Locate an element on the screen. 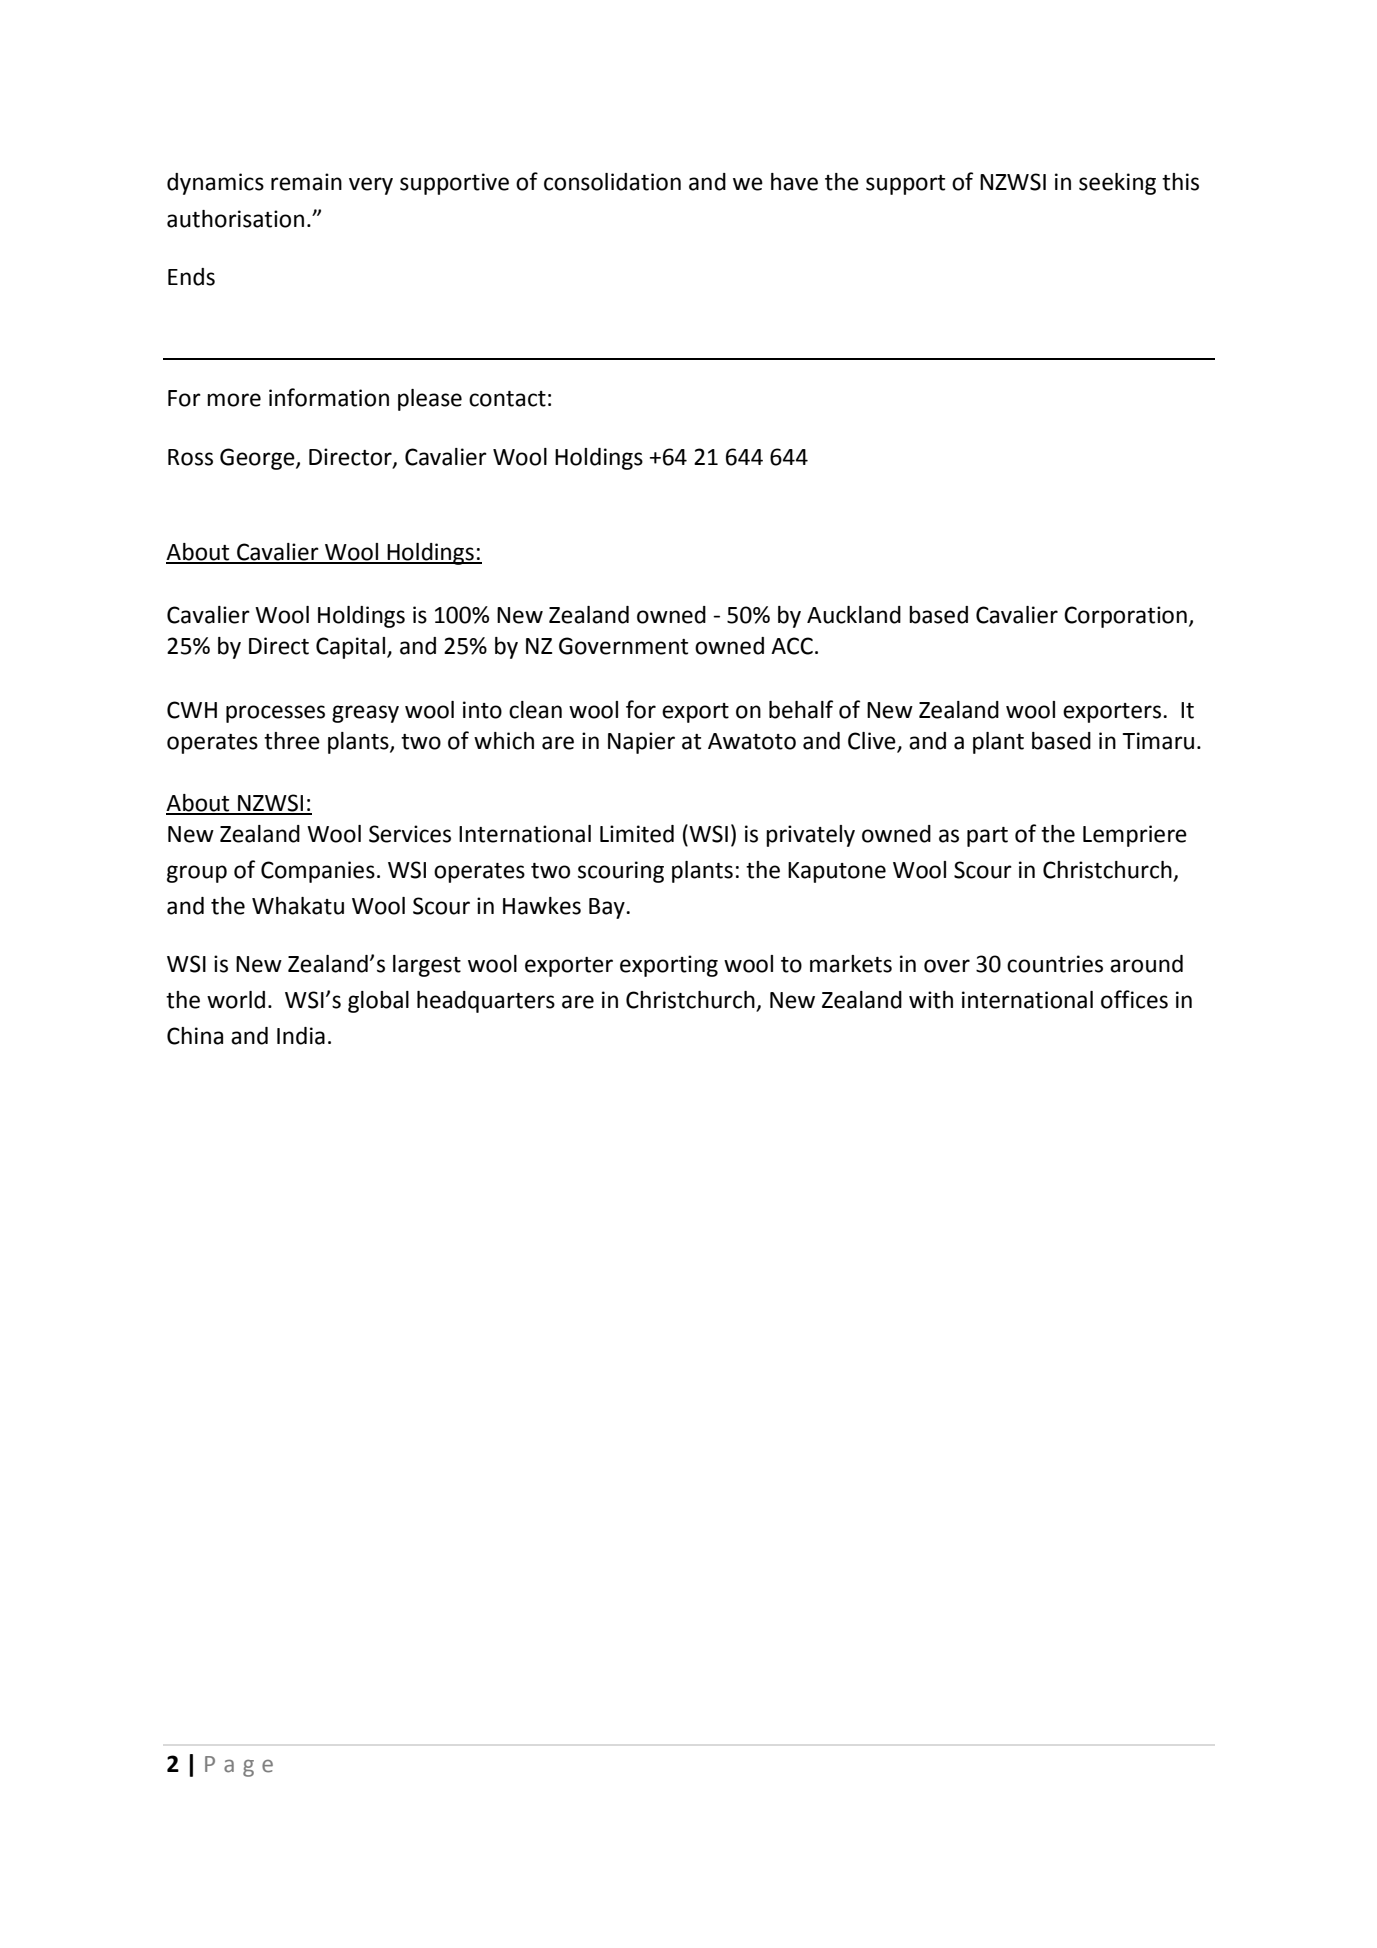 Image resolution: width=1377 pixels, height=1948 pixels. offices is located at coordinates (1134, 999).
